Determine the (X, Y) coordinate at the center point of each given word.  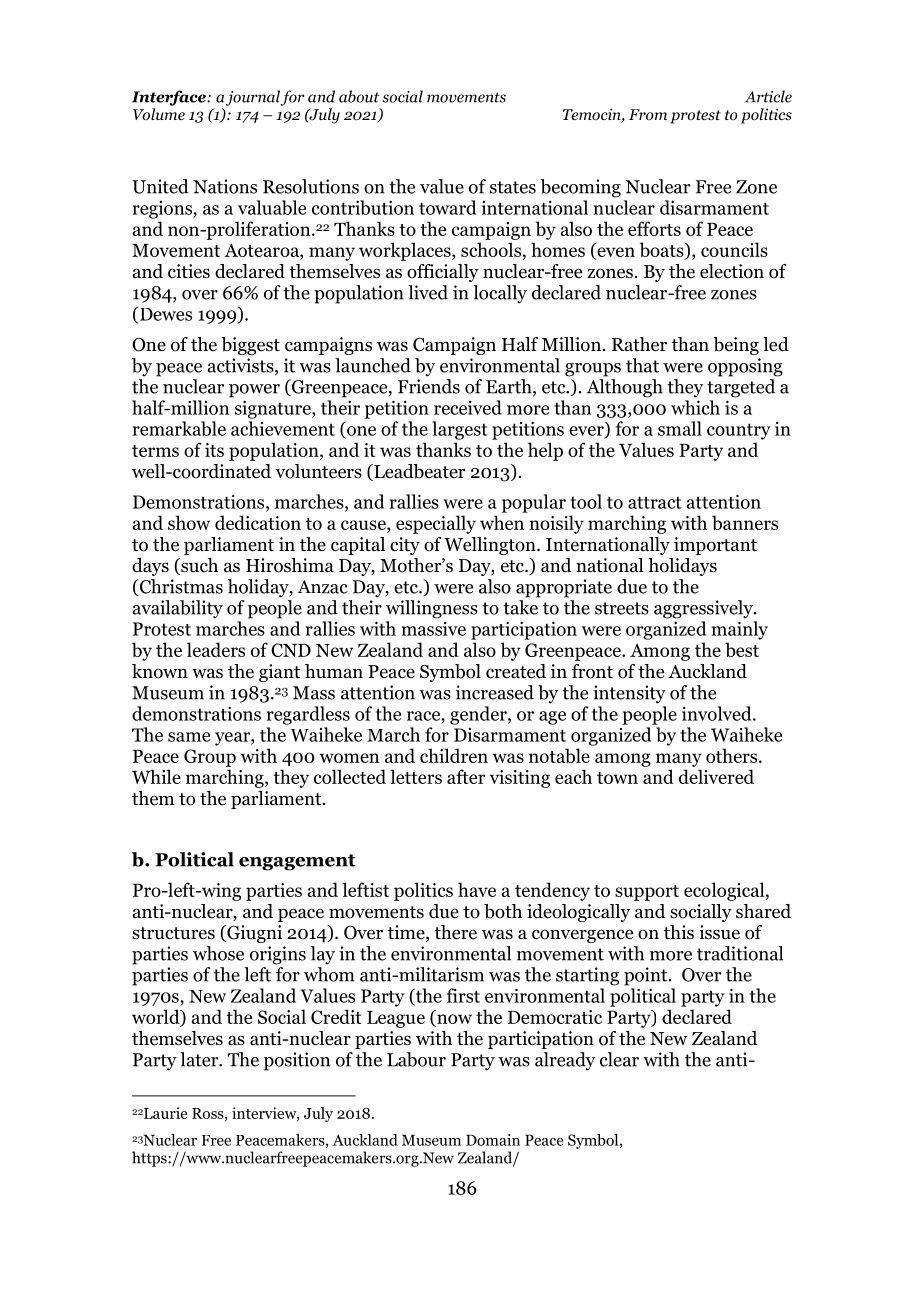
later (200, 1059)
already (565, 1061)
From (648, 114)
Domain (493, 1140)
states (513, 187)
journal (253, 98)
